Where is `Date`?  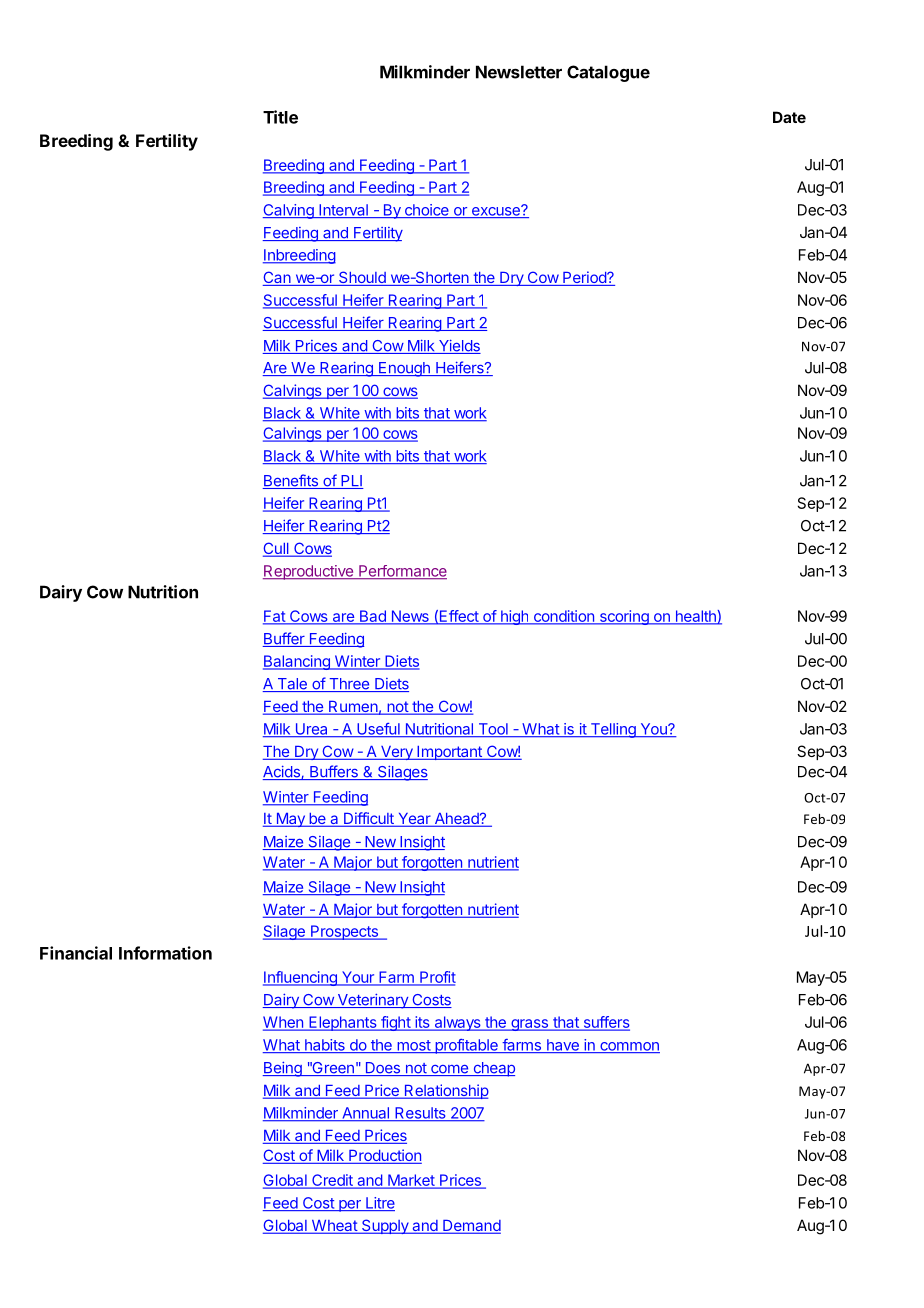 Date is located at coordinates (789, 117).
